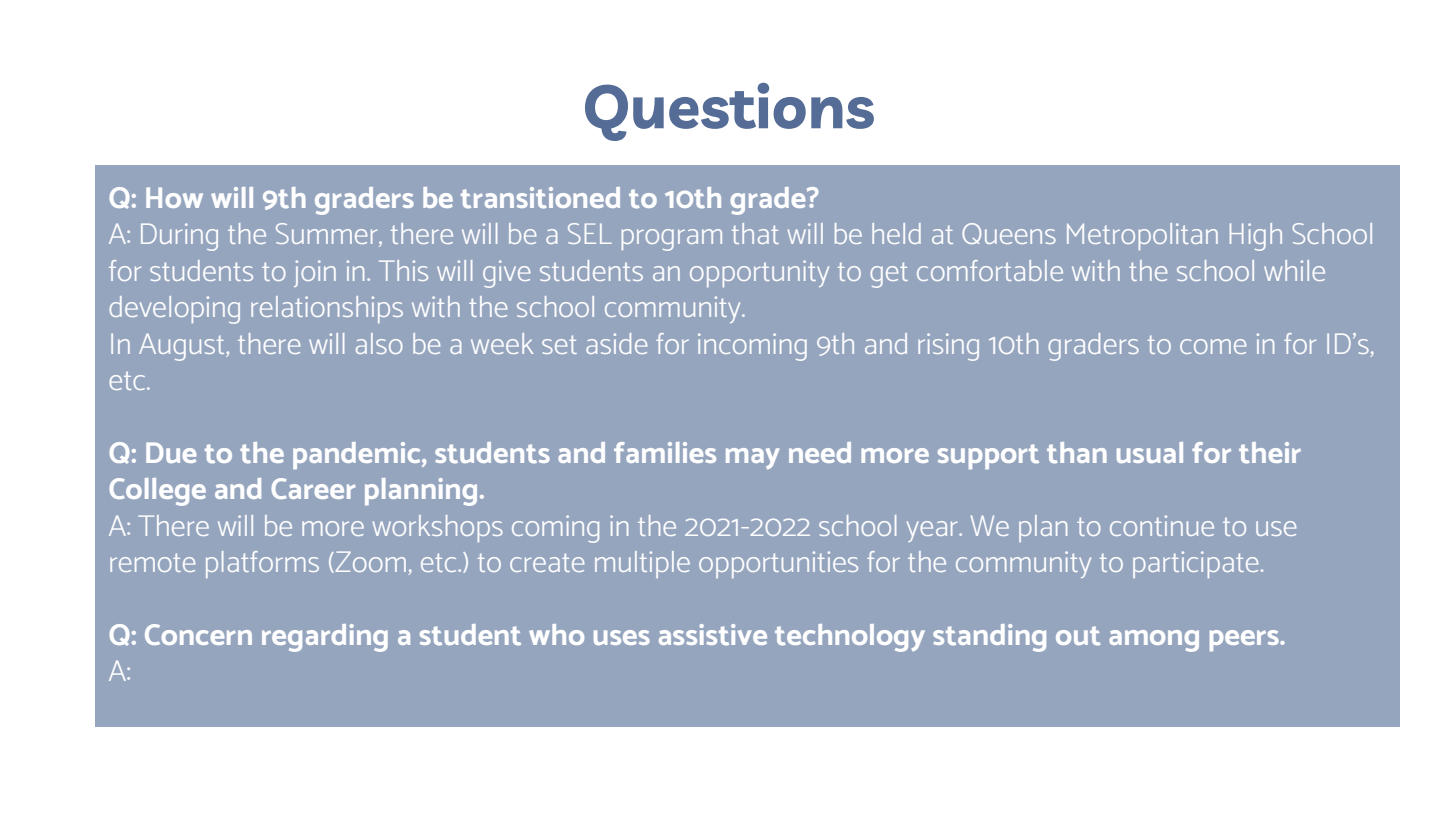  What do you see at coordinates (174, 197) in the document?
I see `How` at bounding box center [174, 197].
